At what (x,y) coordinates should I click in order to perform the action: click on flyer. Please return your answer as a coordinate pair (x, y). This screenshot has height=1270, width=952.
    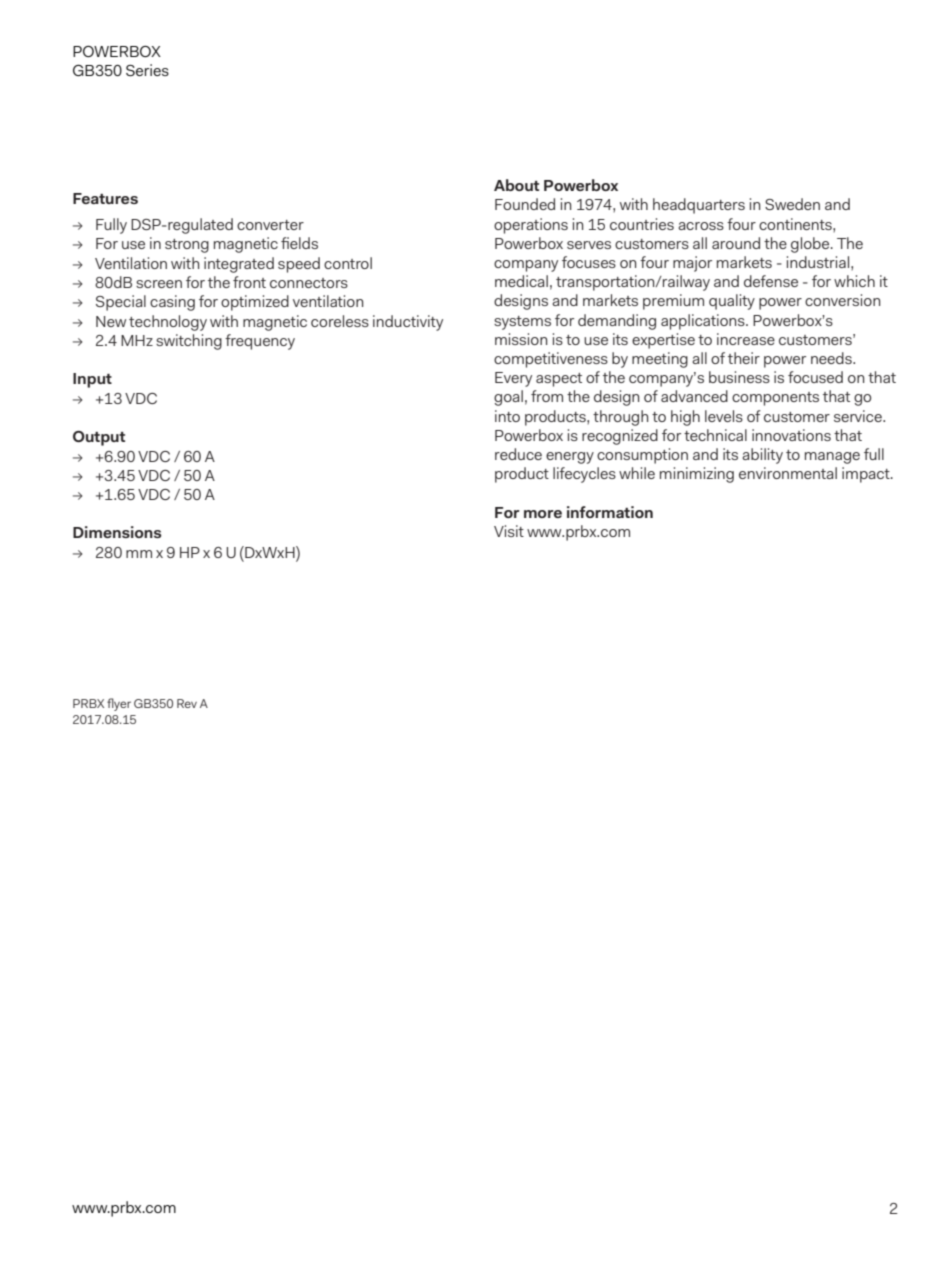
    Looking at the image, I should click on (119, 704).
